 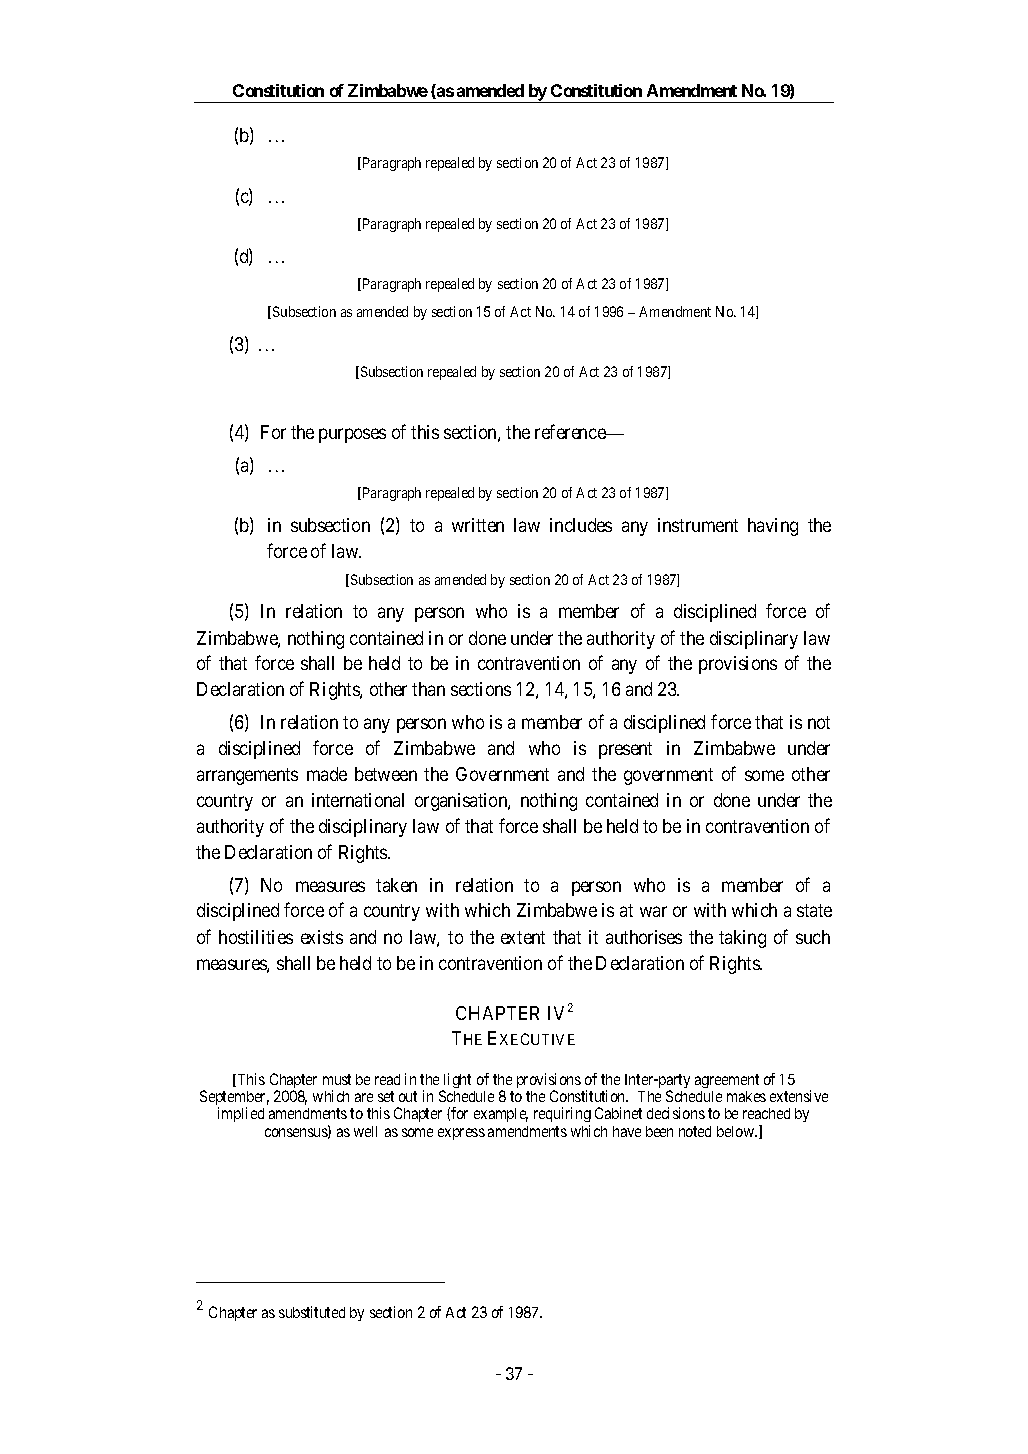 What do you see at coordinates (337, 1079) in the screenshot?
I see `must` at bounding box center [337, 1079].
